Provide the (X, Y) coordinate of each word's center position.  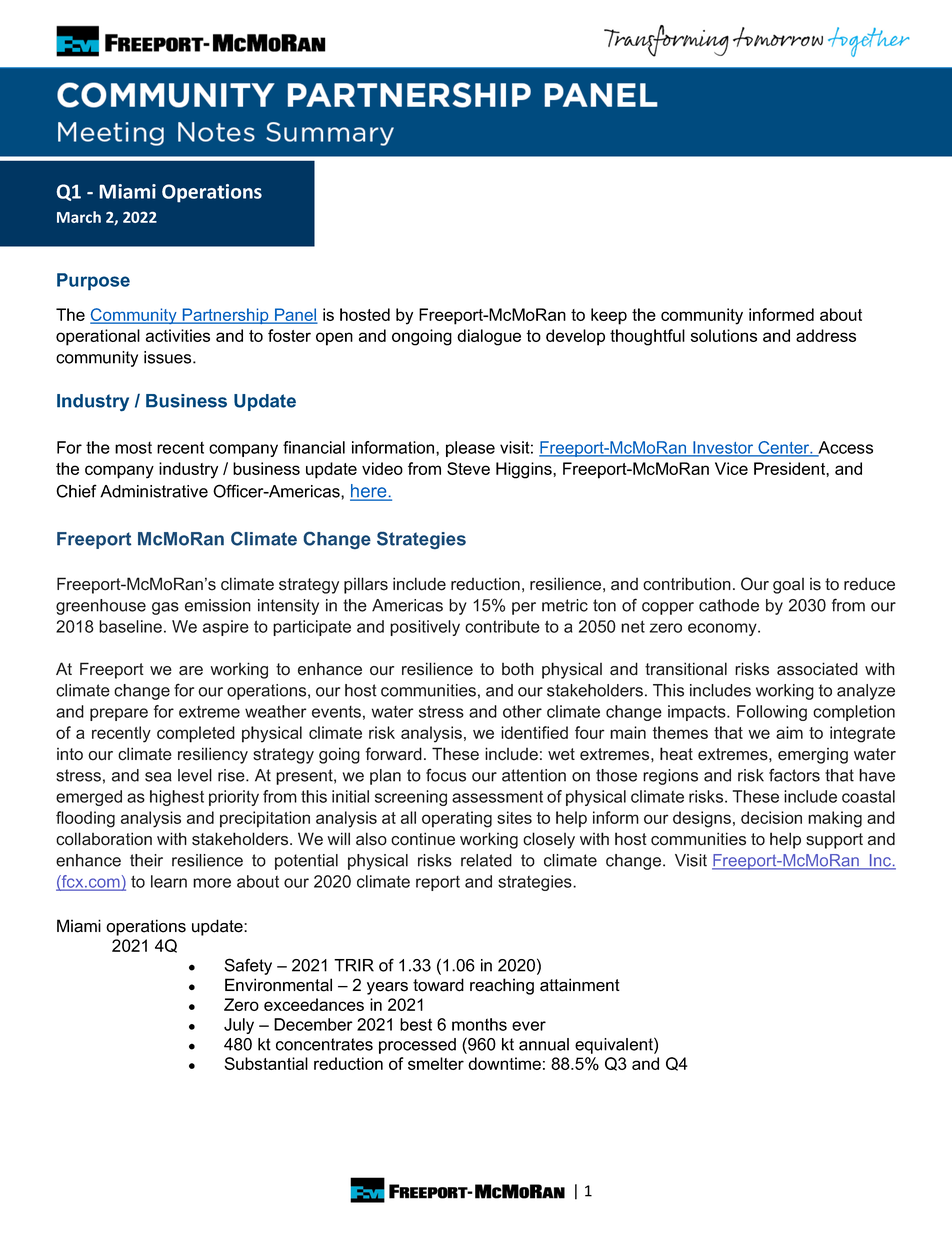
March (79, 217)
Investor (723, 448)
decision (771, 817)
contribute (502, 626)
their (146, 860)
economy (723, 629)
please (470, 449)
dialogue (489, 337)
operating (457, 819)
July (239, 1026)
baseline (130, 626)
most (133, 448)
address (826, 335)
